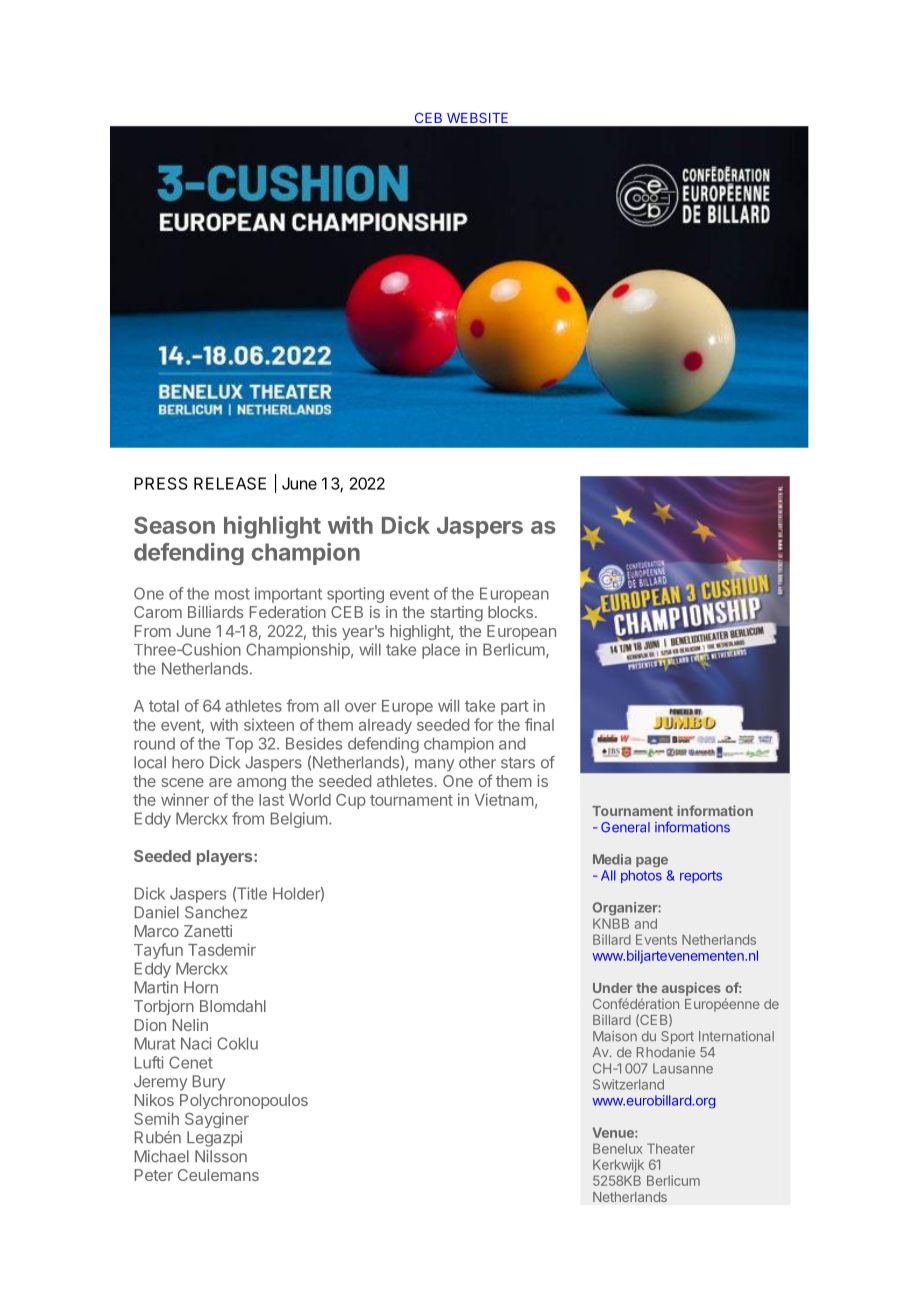 This screenshot has width=924, height=1308. I want to click on blocks, so click(510, 612).
